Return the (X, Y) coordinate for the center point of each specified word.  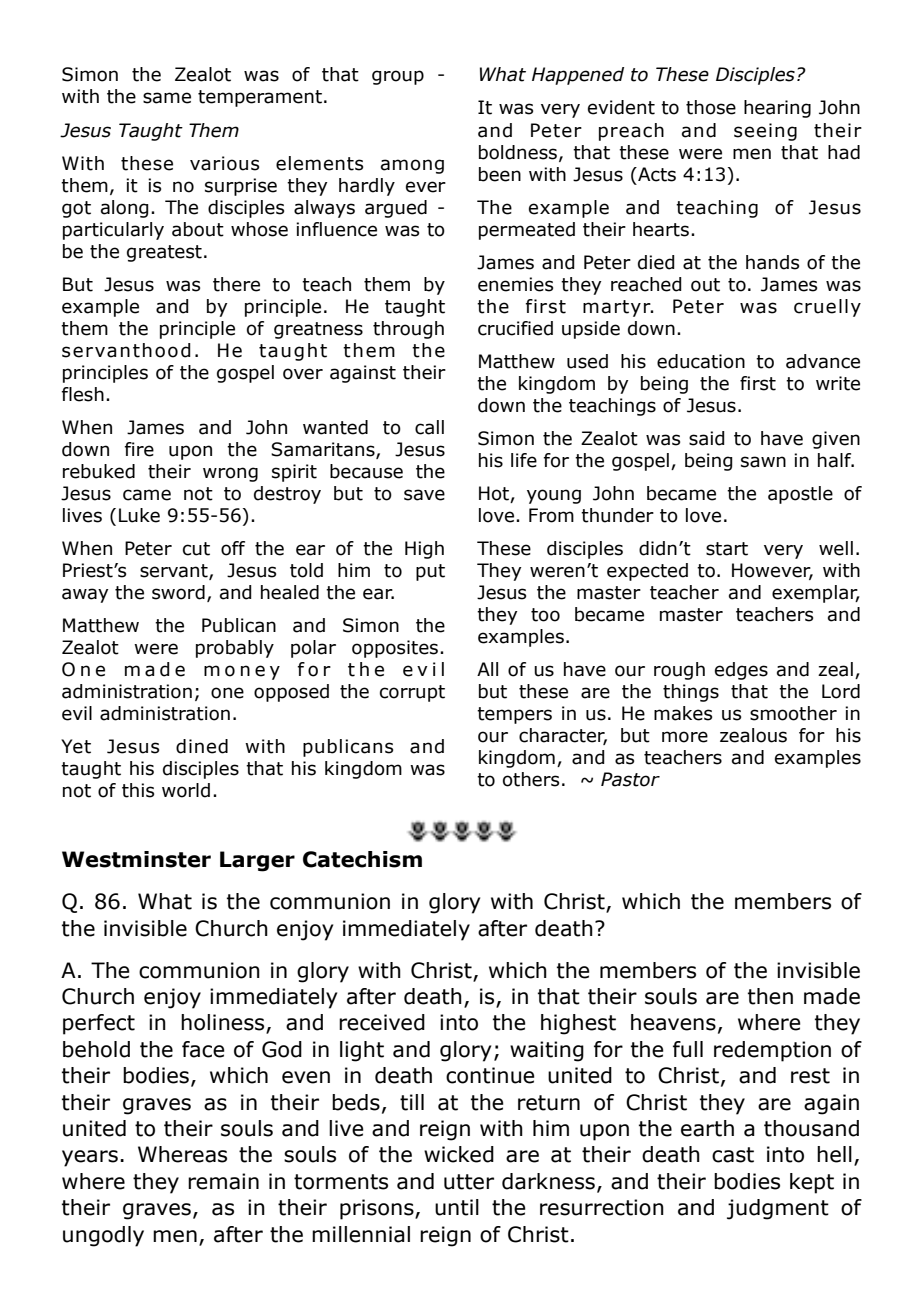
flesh (83, 394)
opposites (395, 649)
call (429, 427)
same (167, 98)
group (398, 77)
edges (741, 671)
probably (235, 649)
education (701, 361)
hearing (777, 109)
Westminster (136, 859)
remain (223, 1181)
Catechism (362, 859)
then (770, 996)
